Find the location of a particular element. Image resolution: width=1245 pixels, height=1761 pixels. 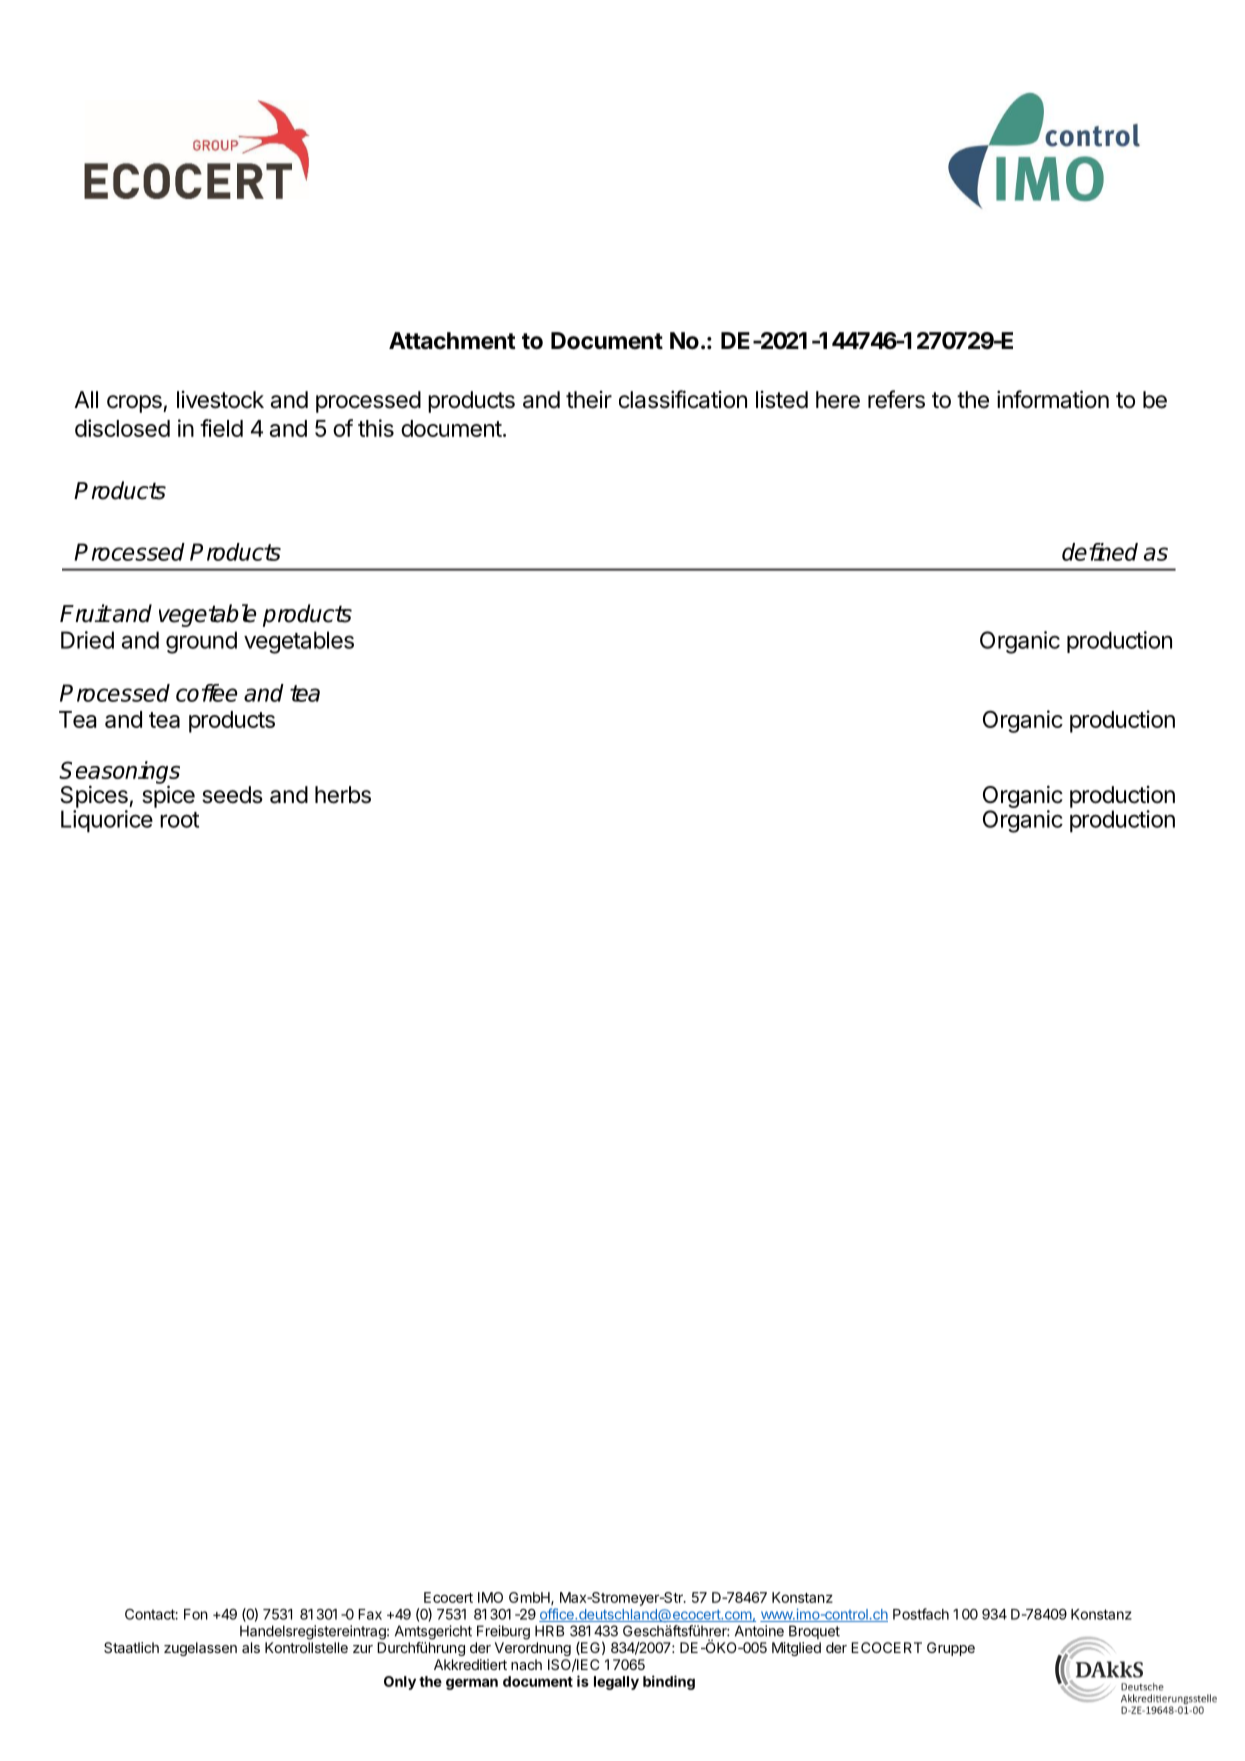

HRB is located at coordinates (549, 1631).
